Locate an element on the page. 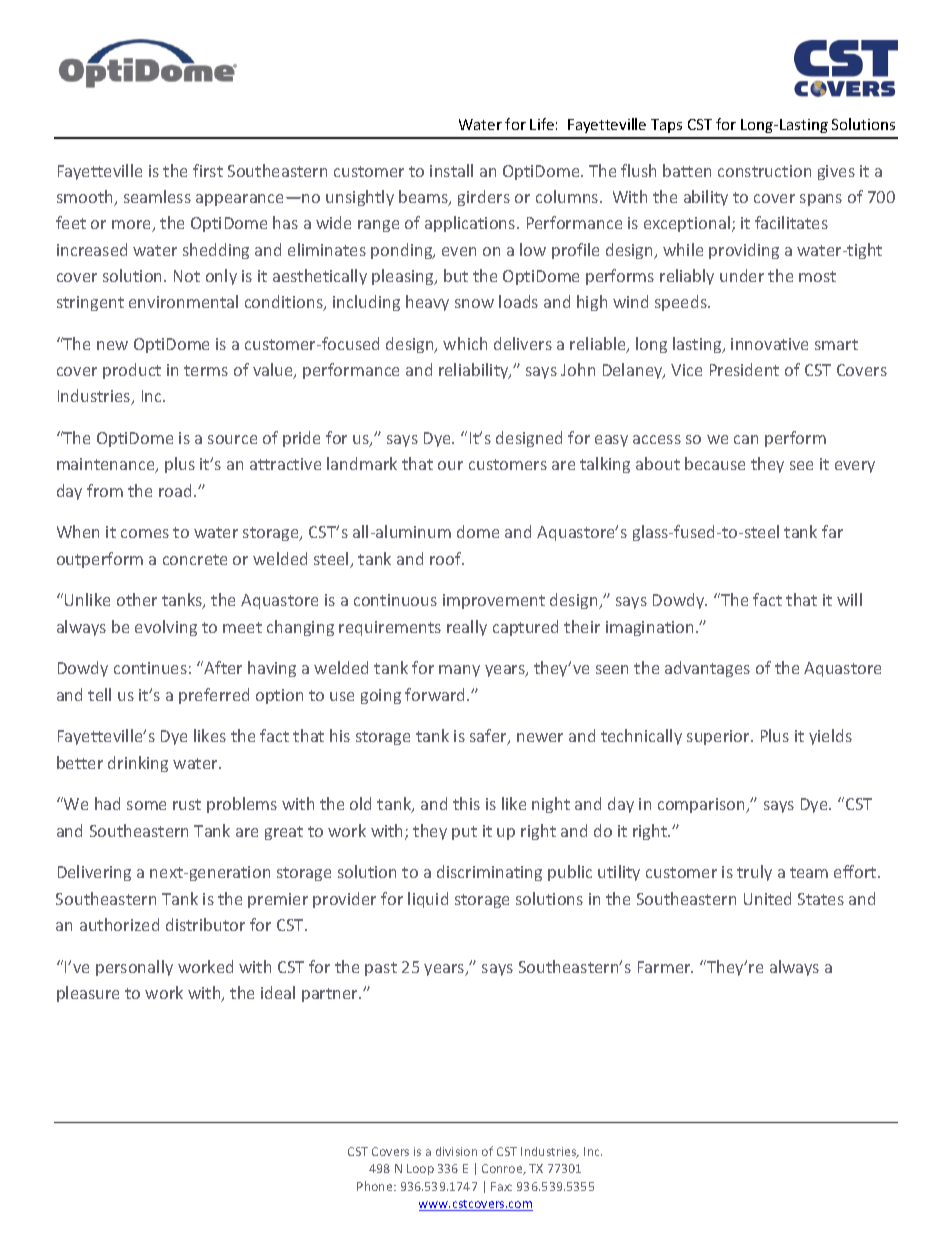  roof is located at coordinates (447, 558).
